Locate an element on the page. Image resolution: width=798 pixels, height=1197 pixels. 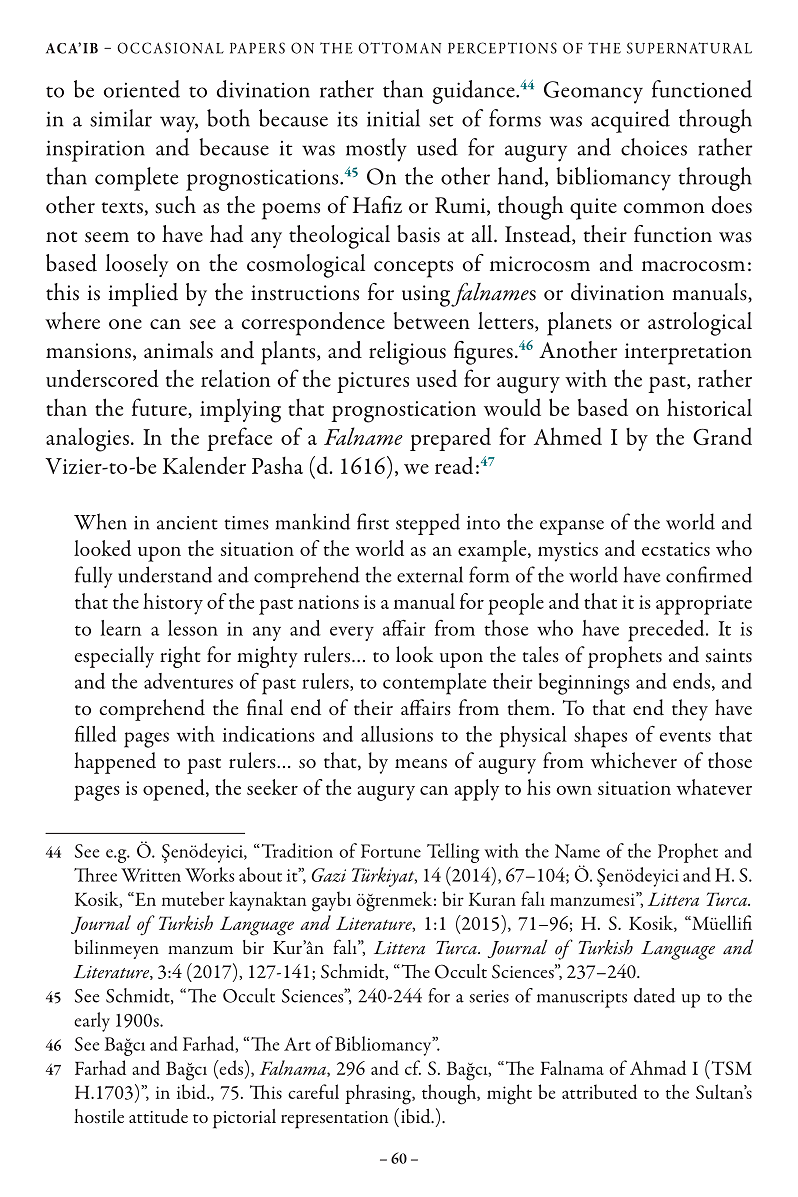
external is located at coordinates (430, 574).
